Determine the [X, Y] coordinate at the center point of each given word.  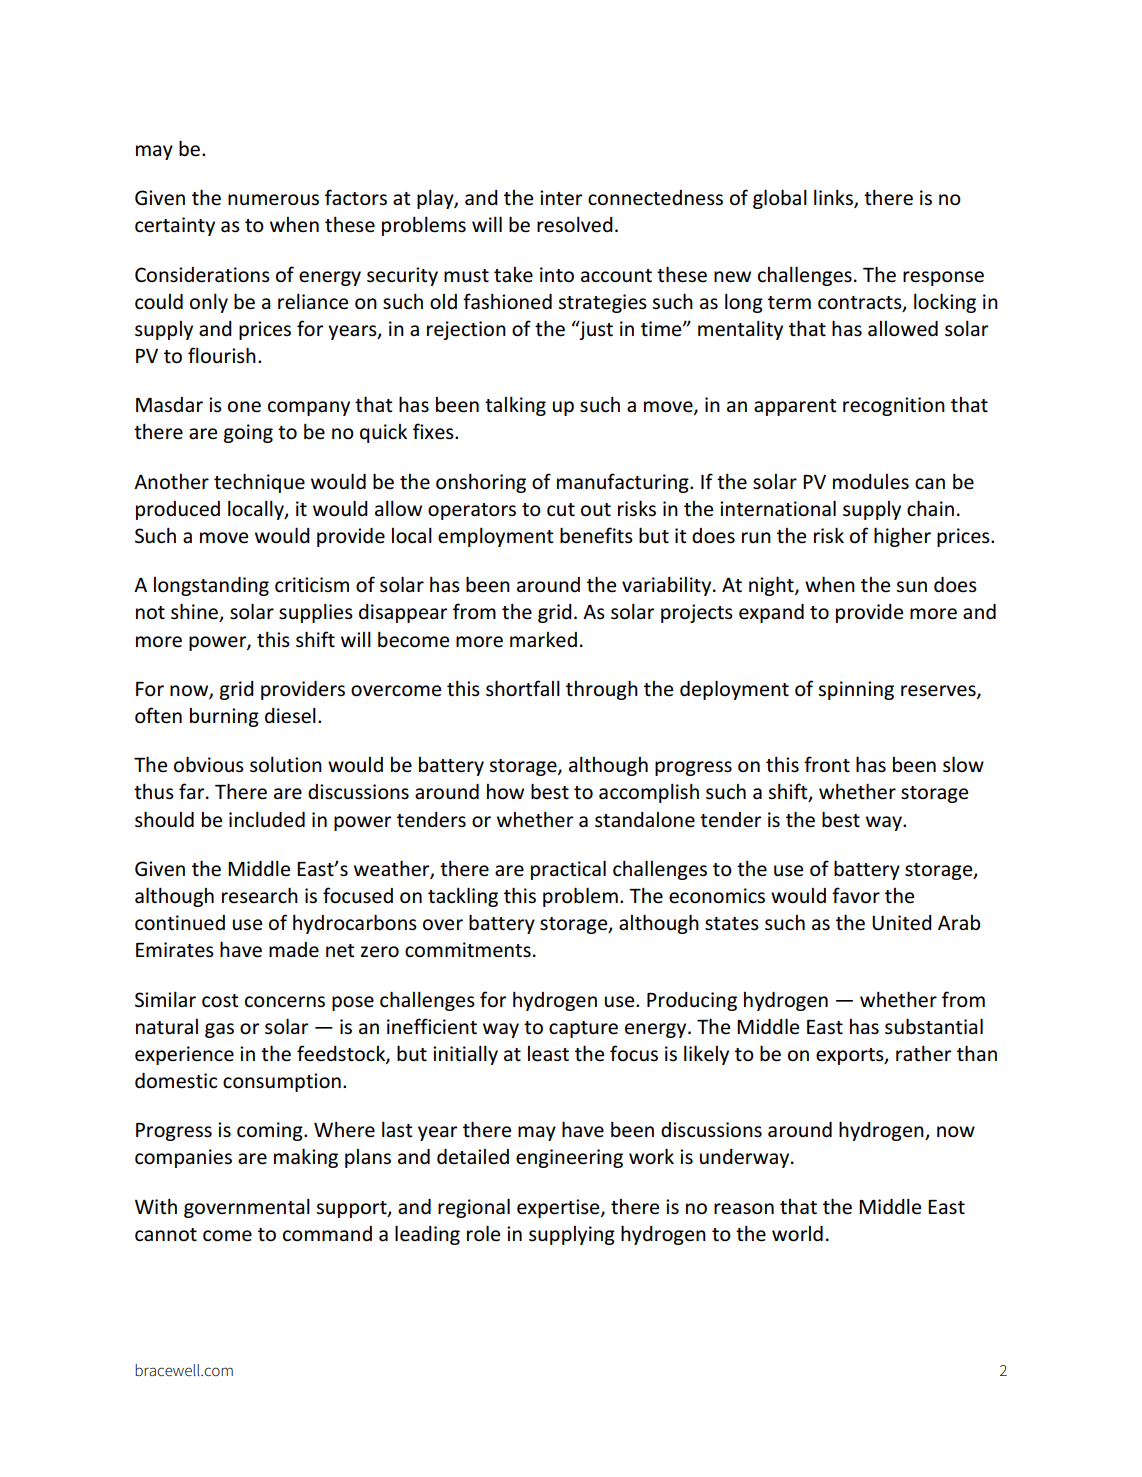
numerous [273, 200]
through [602, 690]
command [327, 1234]
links [834, 198]
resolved [575, 224]
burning [224, 717]
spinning [856, 690]
